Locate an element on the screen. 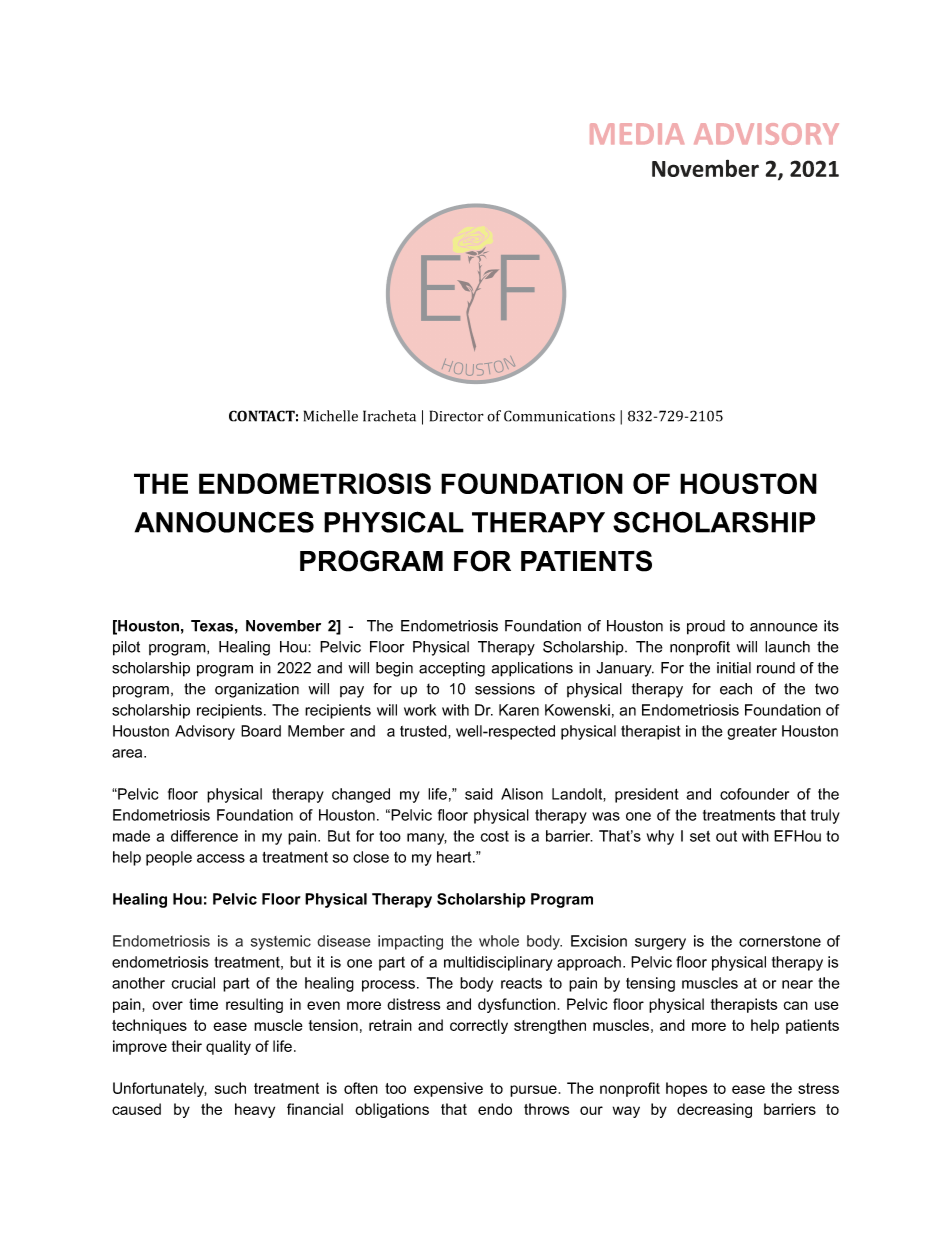 The image size is (952, 1233). accepting is located at coordinates (452, 669).
